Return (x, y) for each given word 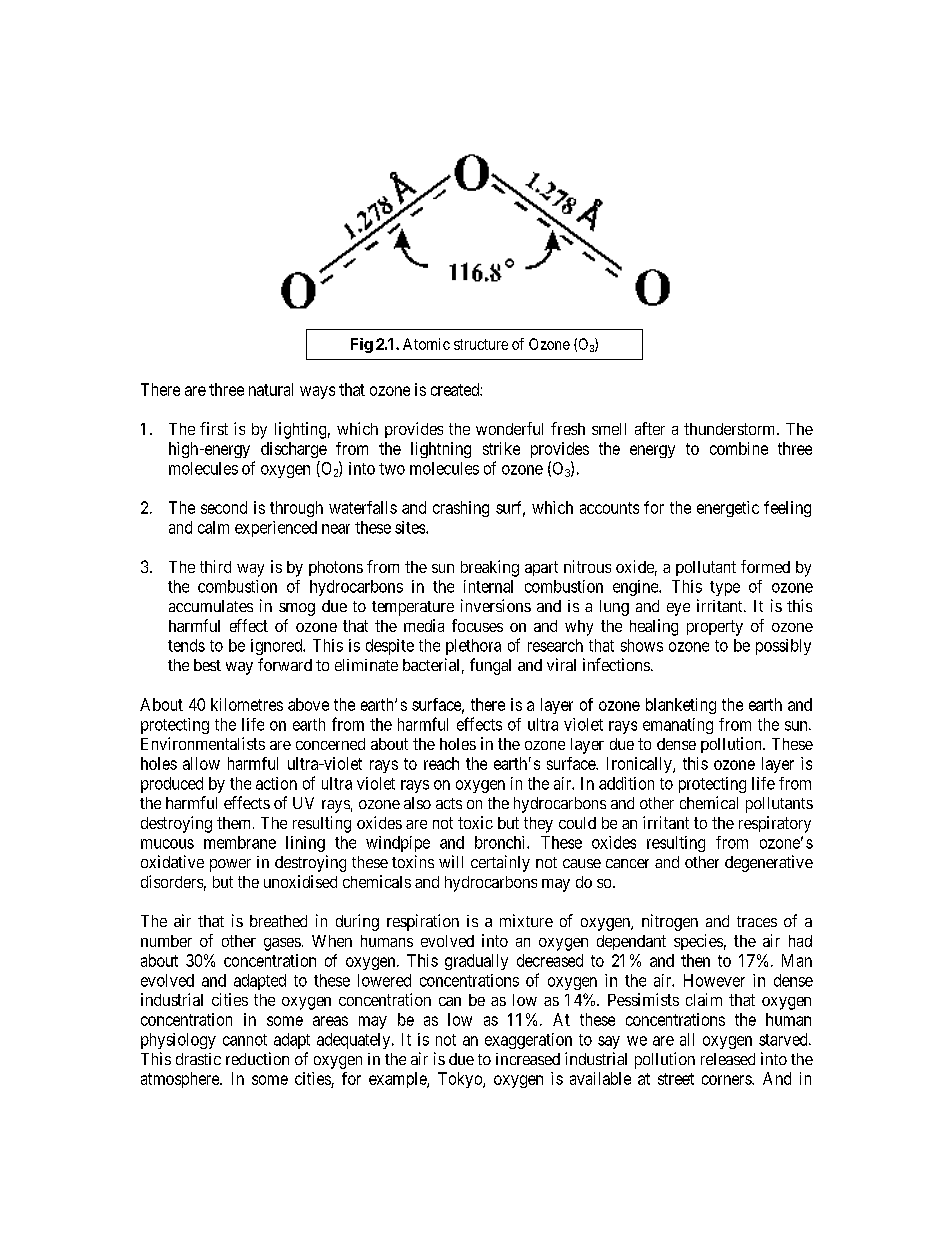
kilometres (247, 704)
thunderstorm (731, 429)
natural (271, 389)
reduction (257, 1058)
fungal (490, 666)
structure (481, 344)
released (728, 1059)
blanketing (681, 706)
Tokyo (461, 1080)
